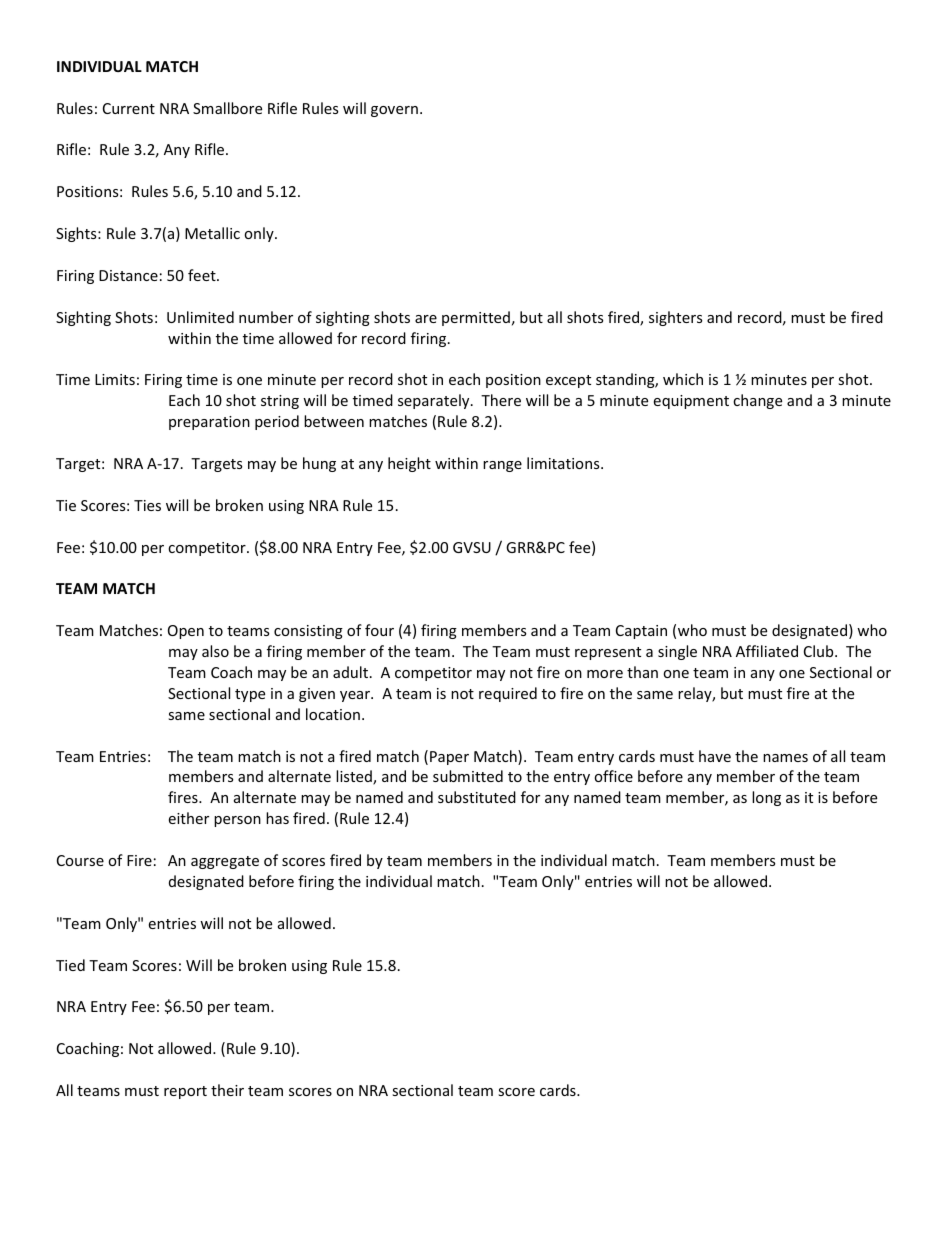 Image resolution: width=952 pixels, height=1233 pixels. What do you see at coordinates (683, 379) in the screenshot?
I see `which` at bounding box center [683, 379].
